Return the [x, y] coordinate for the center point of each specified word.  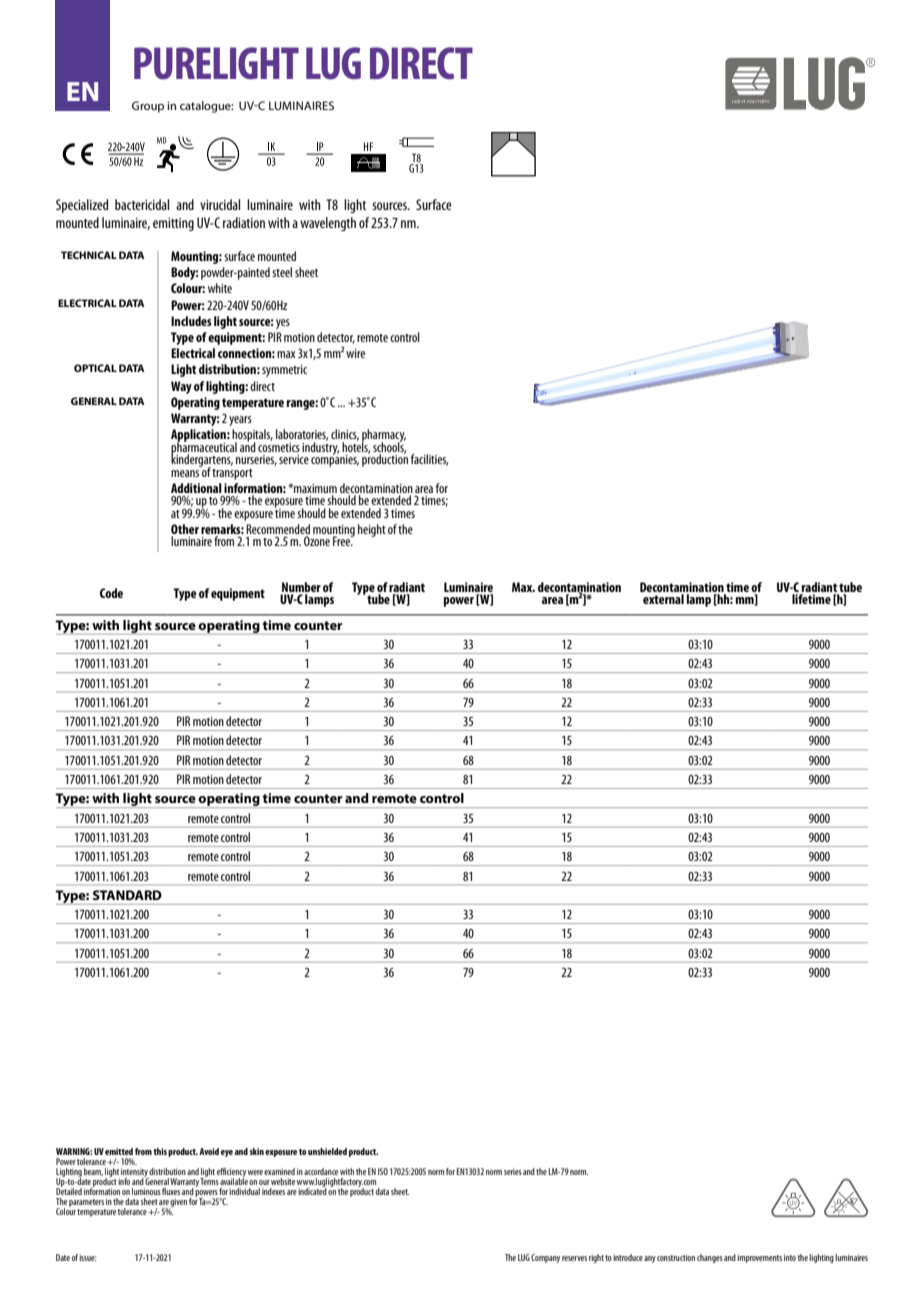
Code [111, 593]
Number [301, 587]
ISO [383, 1171]
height [372, 530]
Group [148, 107]
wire [355, 353]
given [178, 1204]
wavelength [328, 224]
